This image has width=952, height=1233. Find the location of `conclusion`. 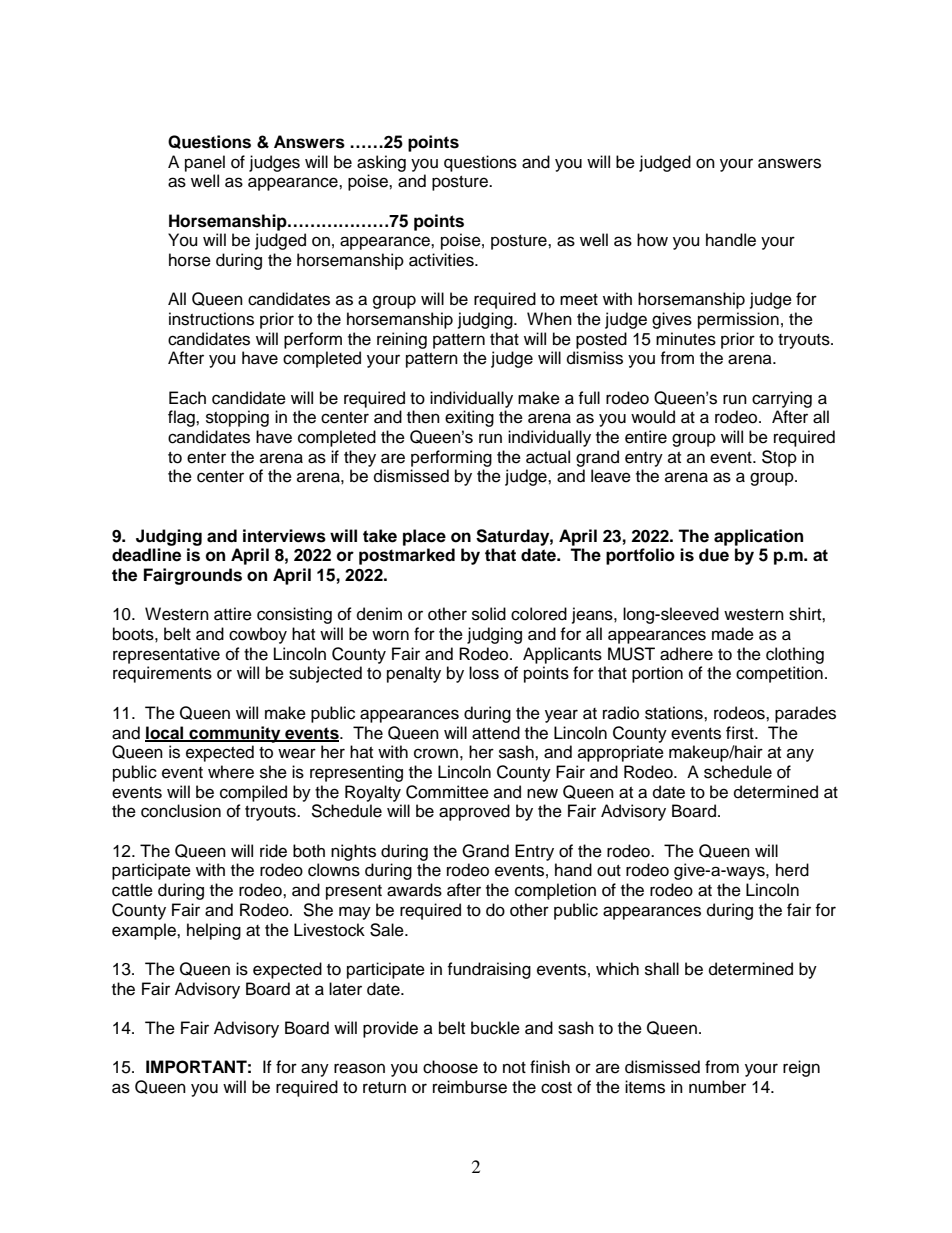

conclusion is located at coordinates (181, 811).
